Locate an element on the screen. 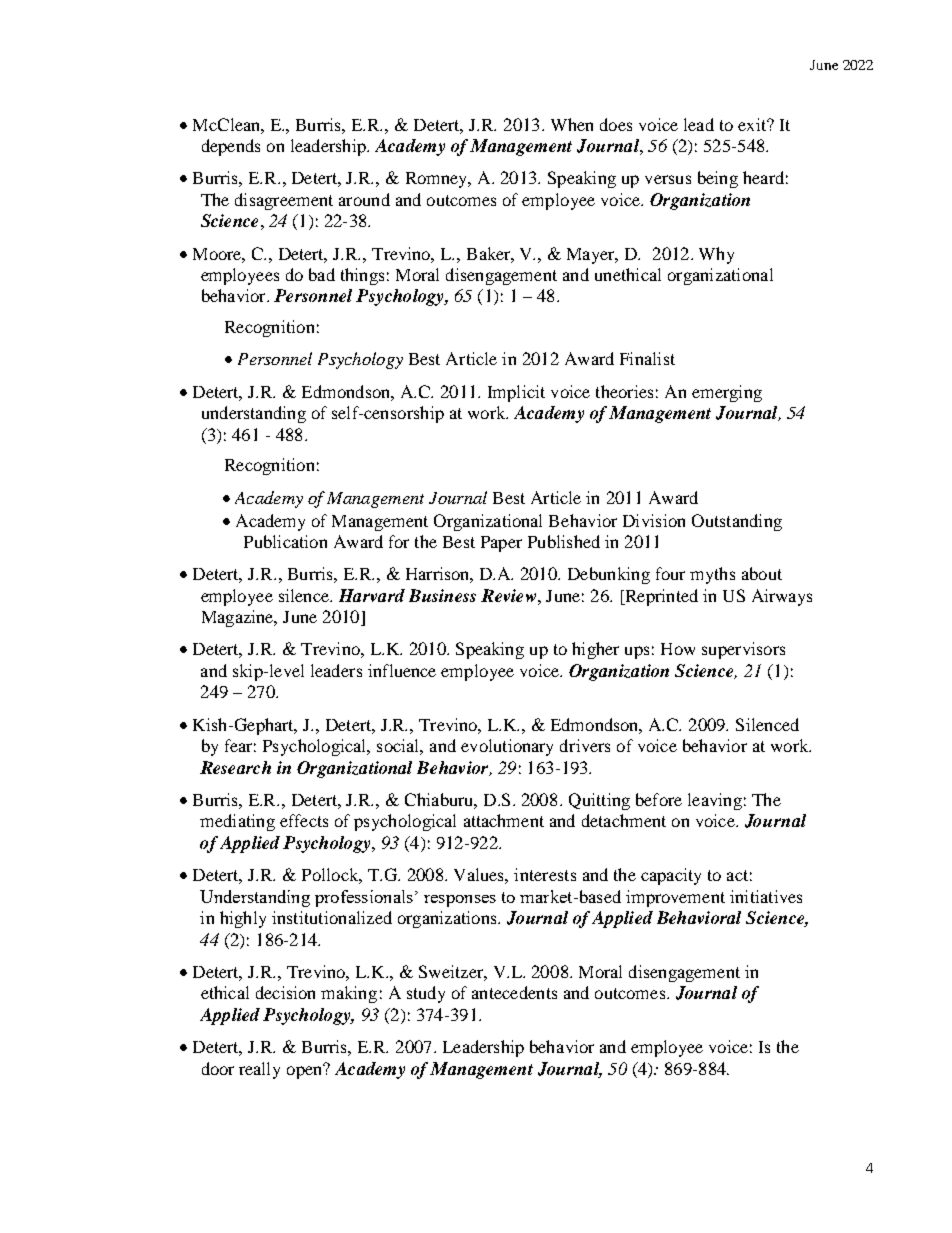 This screenshot has width=952, height=1233. antecedents is located at coordinates (514, 992).
